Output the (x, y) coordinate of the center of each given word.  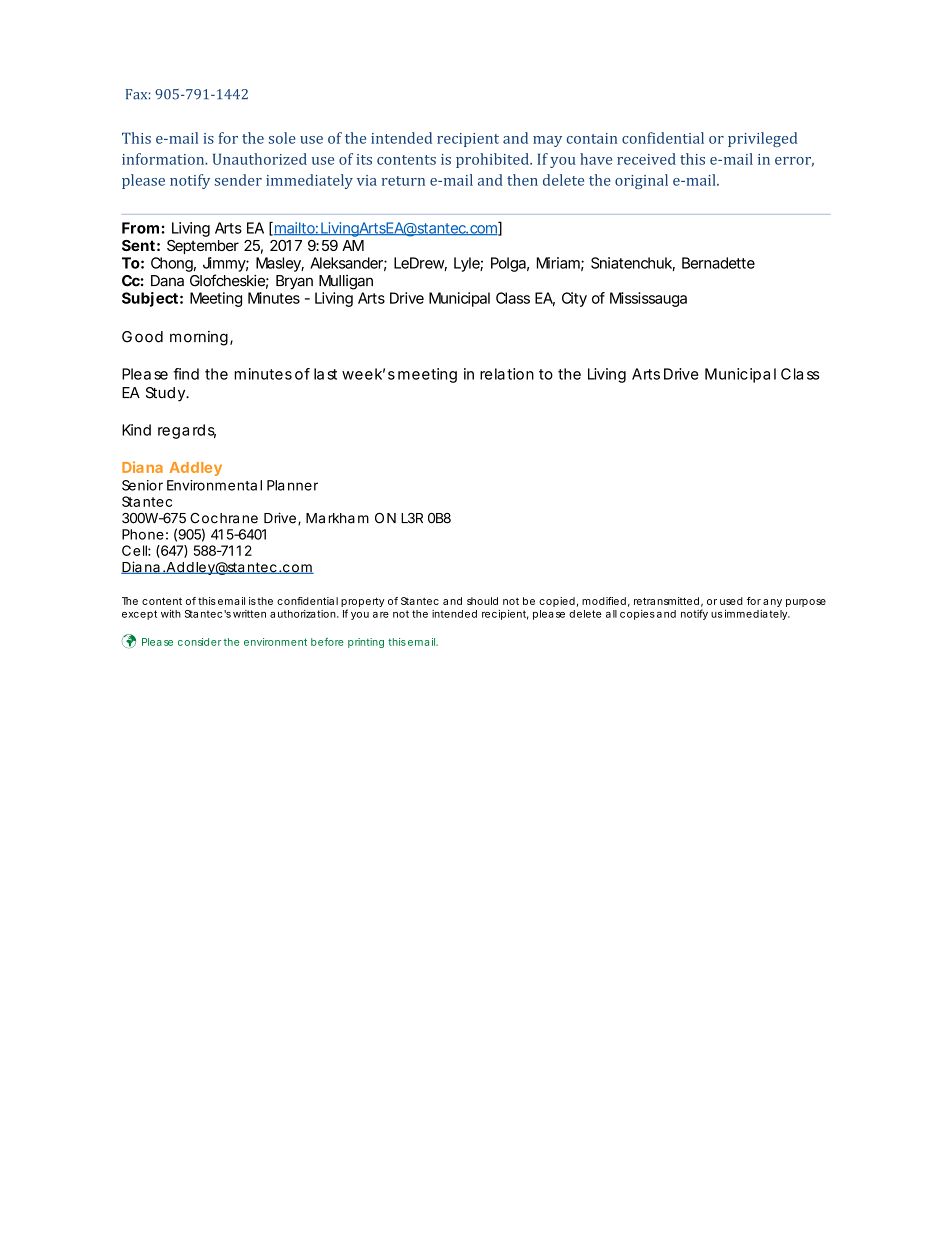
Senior (142, 485)
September (203, 247)
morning (199, 338)
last (325, 374)
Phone (143, 534)
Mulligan (346, 282)
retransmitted (666, 601)
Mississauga (648, 299)
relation (507, 374)
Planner (292, 485)
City (574, 299)
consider (199, 642)
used (731, 601)
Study (166, 394)
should (482, 601)
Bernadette (718, 263)
